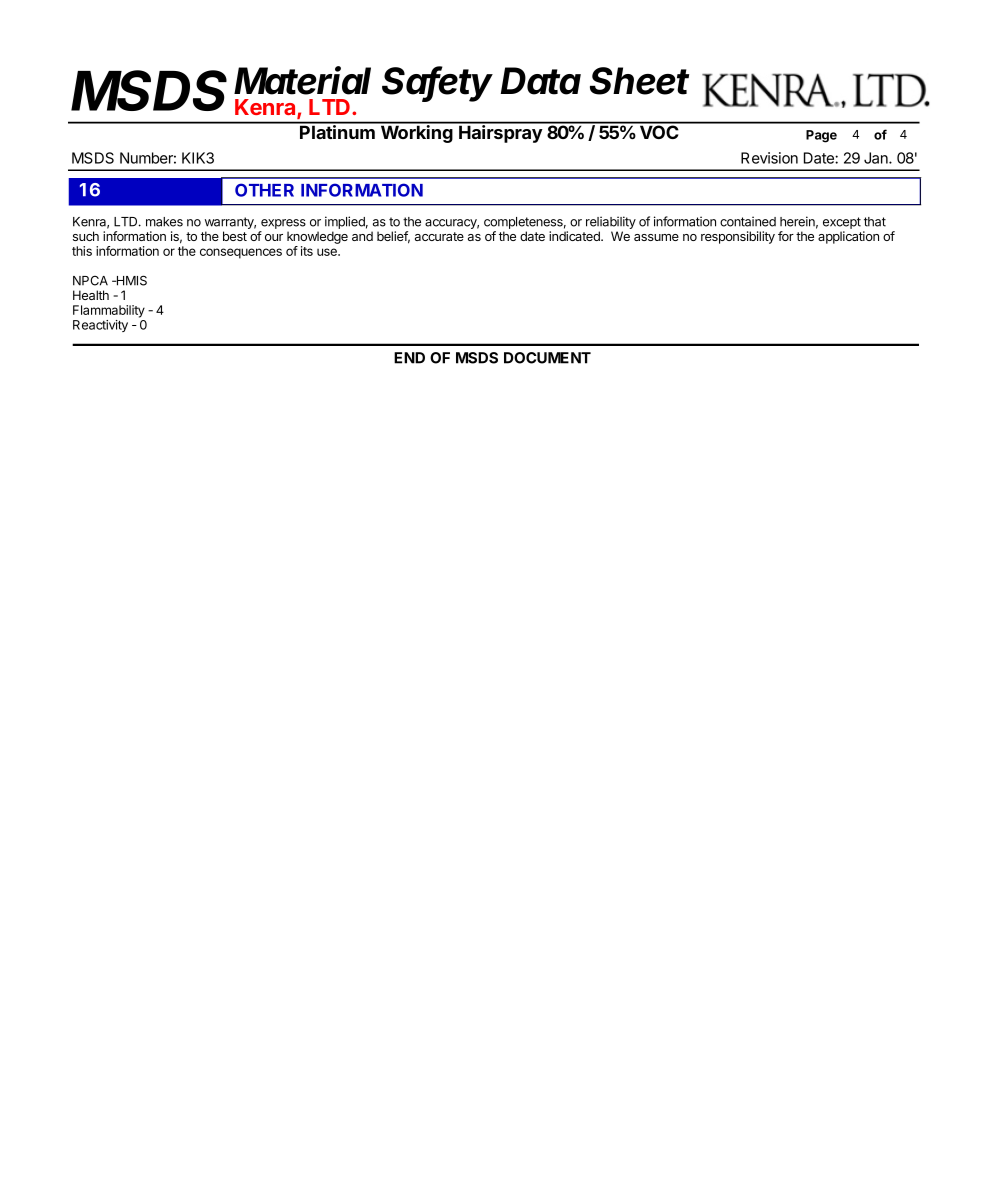 The width and height of the screenshot is (1008, 1199). Describe the element at coordinates (437, 84) in the screenshot. I see `Safety` at that location.
